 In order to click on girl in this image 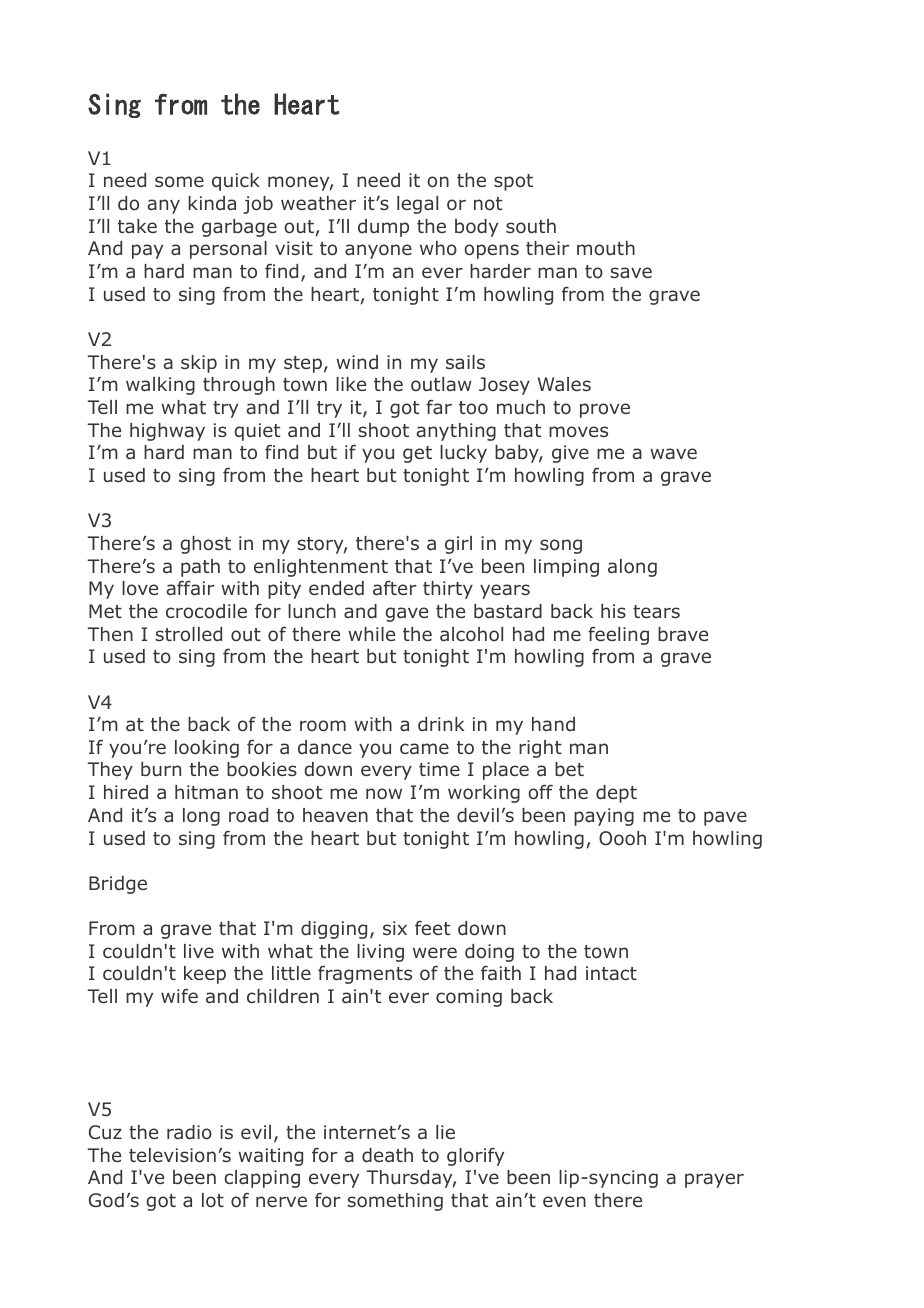, I will do `click(458, 545)`.
